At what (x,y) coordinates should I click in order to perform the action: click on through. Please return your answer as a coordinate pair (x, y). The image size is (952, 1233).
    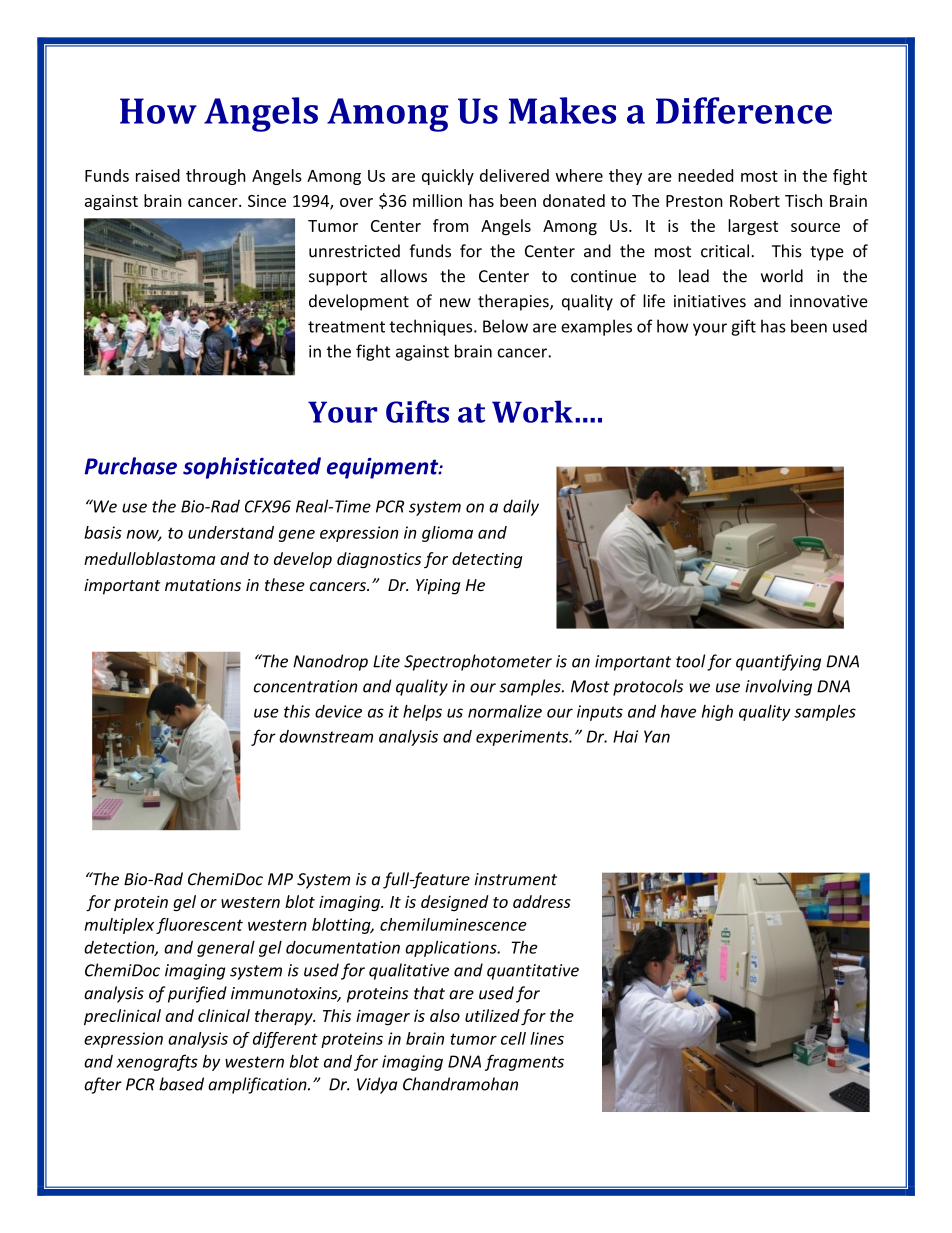
    Looking at the image, I should click on (216, 177).
